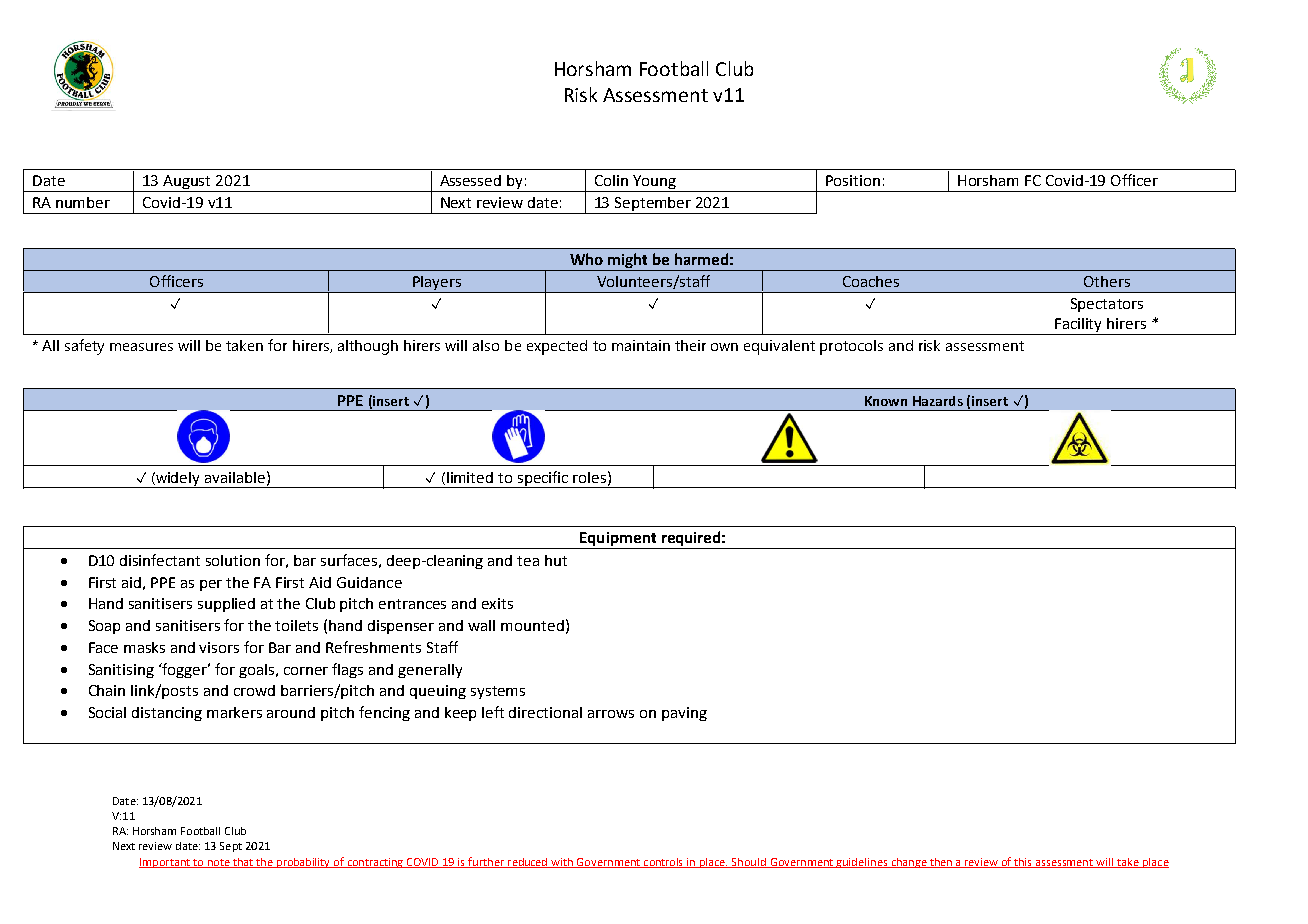 The height and width of the screenshot is (924, 1308). Describe the element at coordinates (218, 863) in the screenshot. I see `note` at that location.
